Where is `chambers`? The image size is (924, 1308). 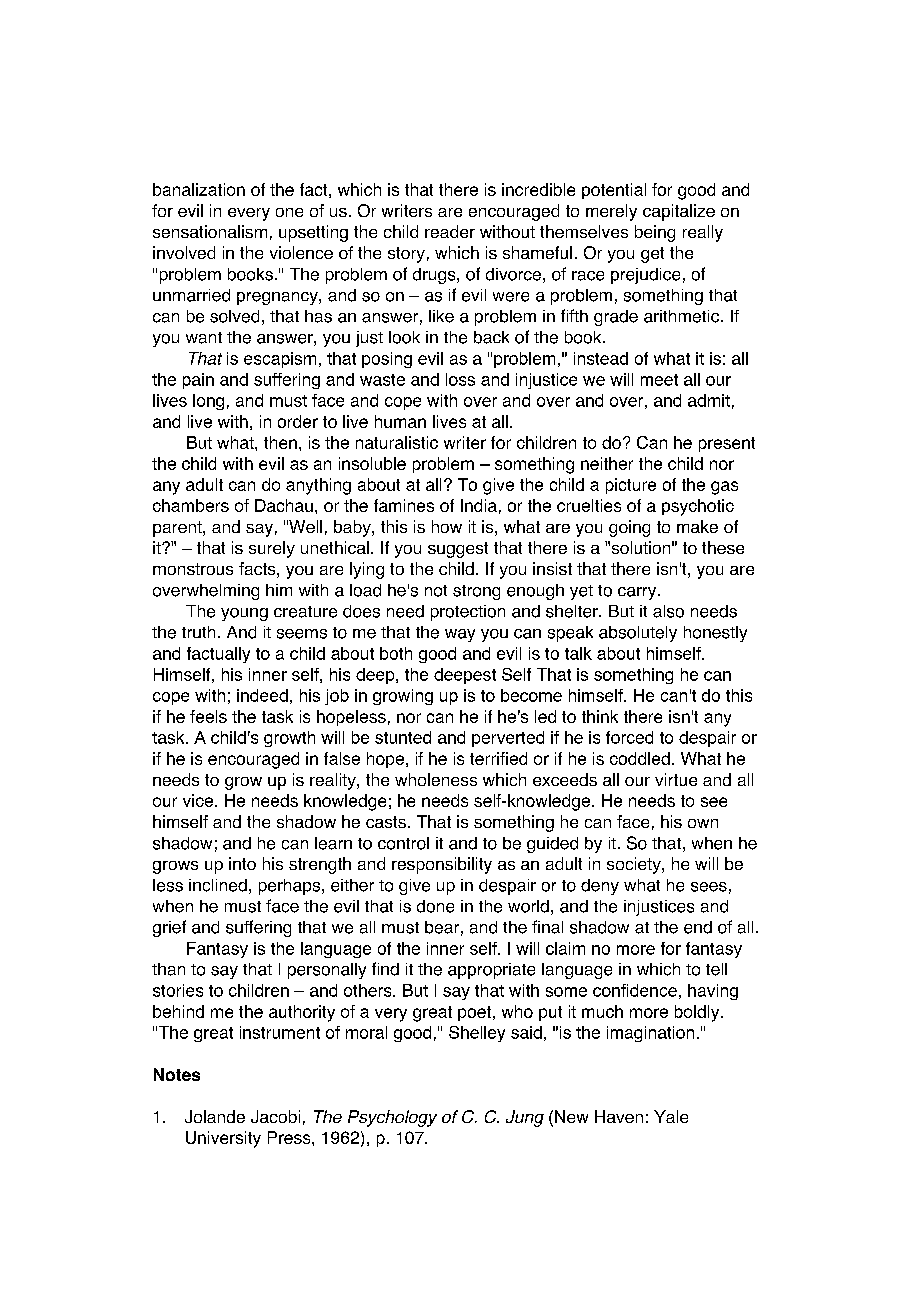 chambers is located at coordinates (191, 505).
